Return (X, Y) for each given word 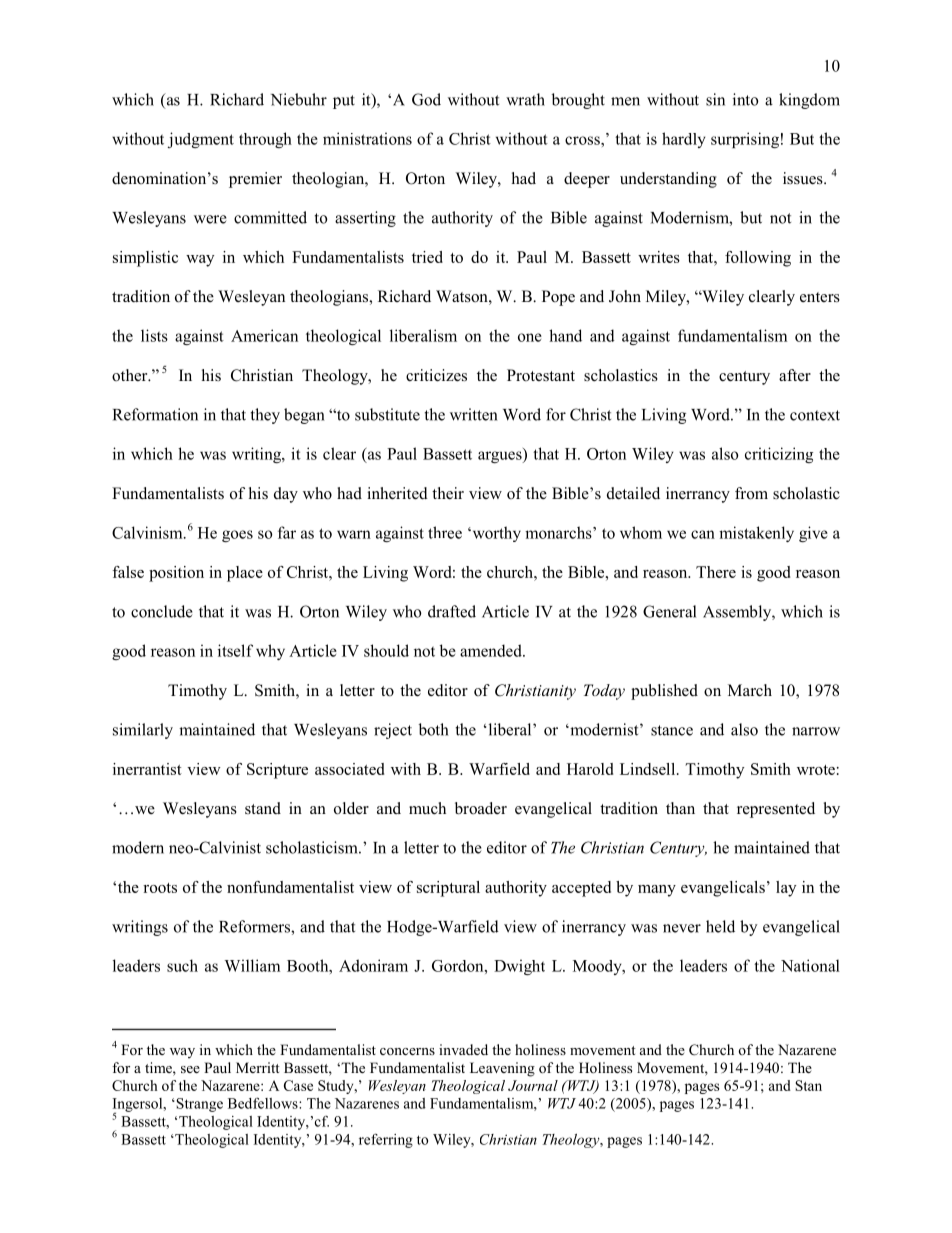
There (716, 572)
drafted (452, 611)
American (264, 335)
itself (235, 650)
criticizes (436, 375)
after (795, 375)
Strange (198, 1105)
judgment (201, 140)
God (426, 99)
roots (160, 888)
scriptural (448, 889)
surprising (745, 140)
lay (786, 889)
